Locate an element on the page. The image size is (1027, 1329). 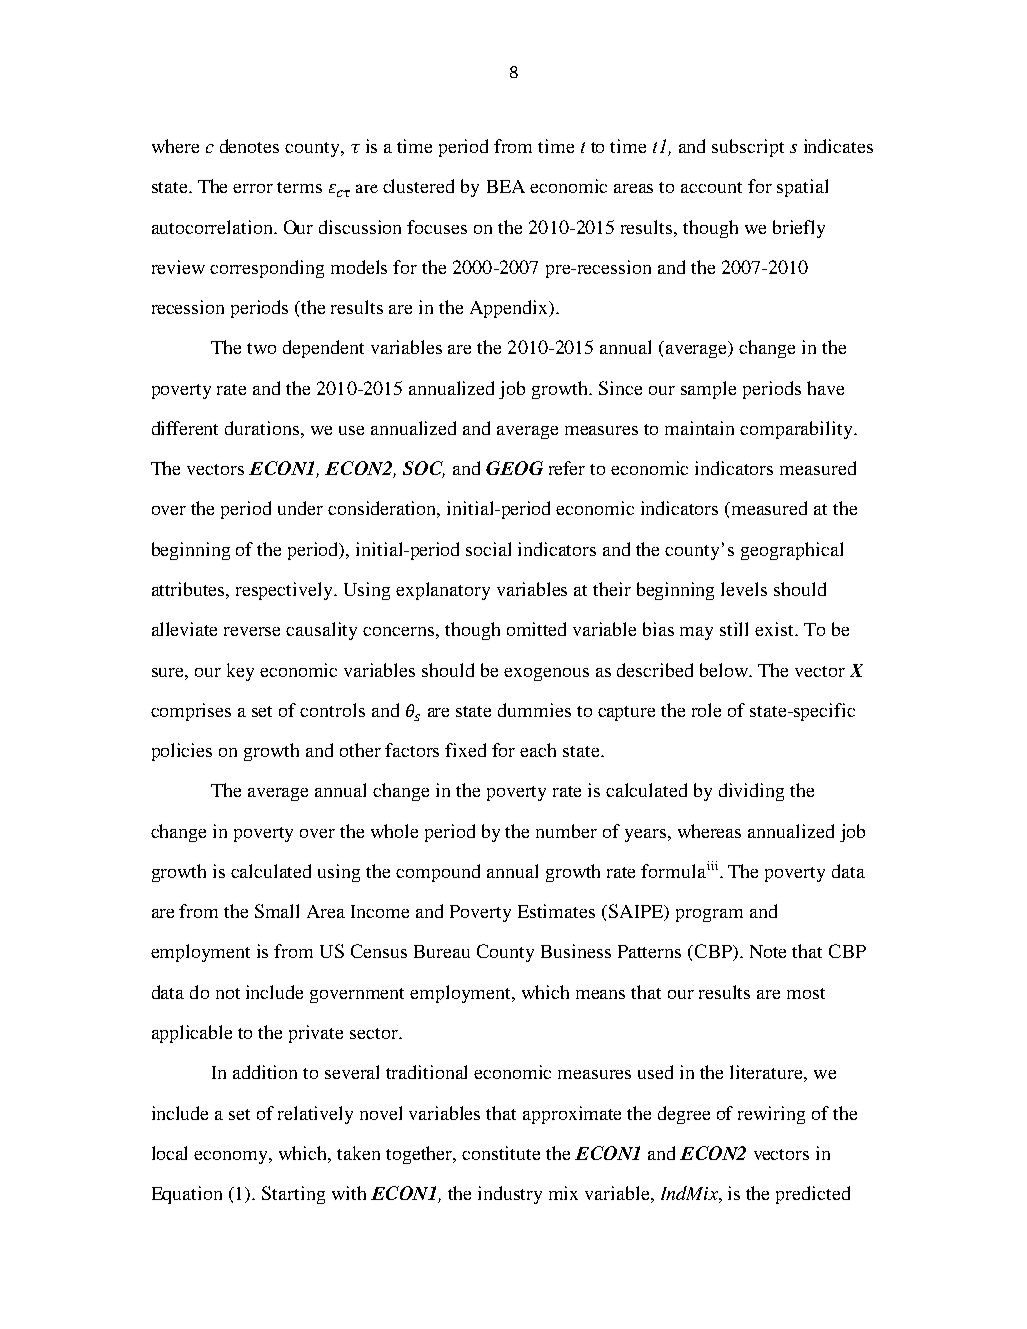
Starting is located at coordinates (293, 1195).
